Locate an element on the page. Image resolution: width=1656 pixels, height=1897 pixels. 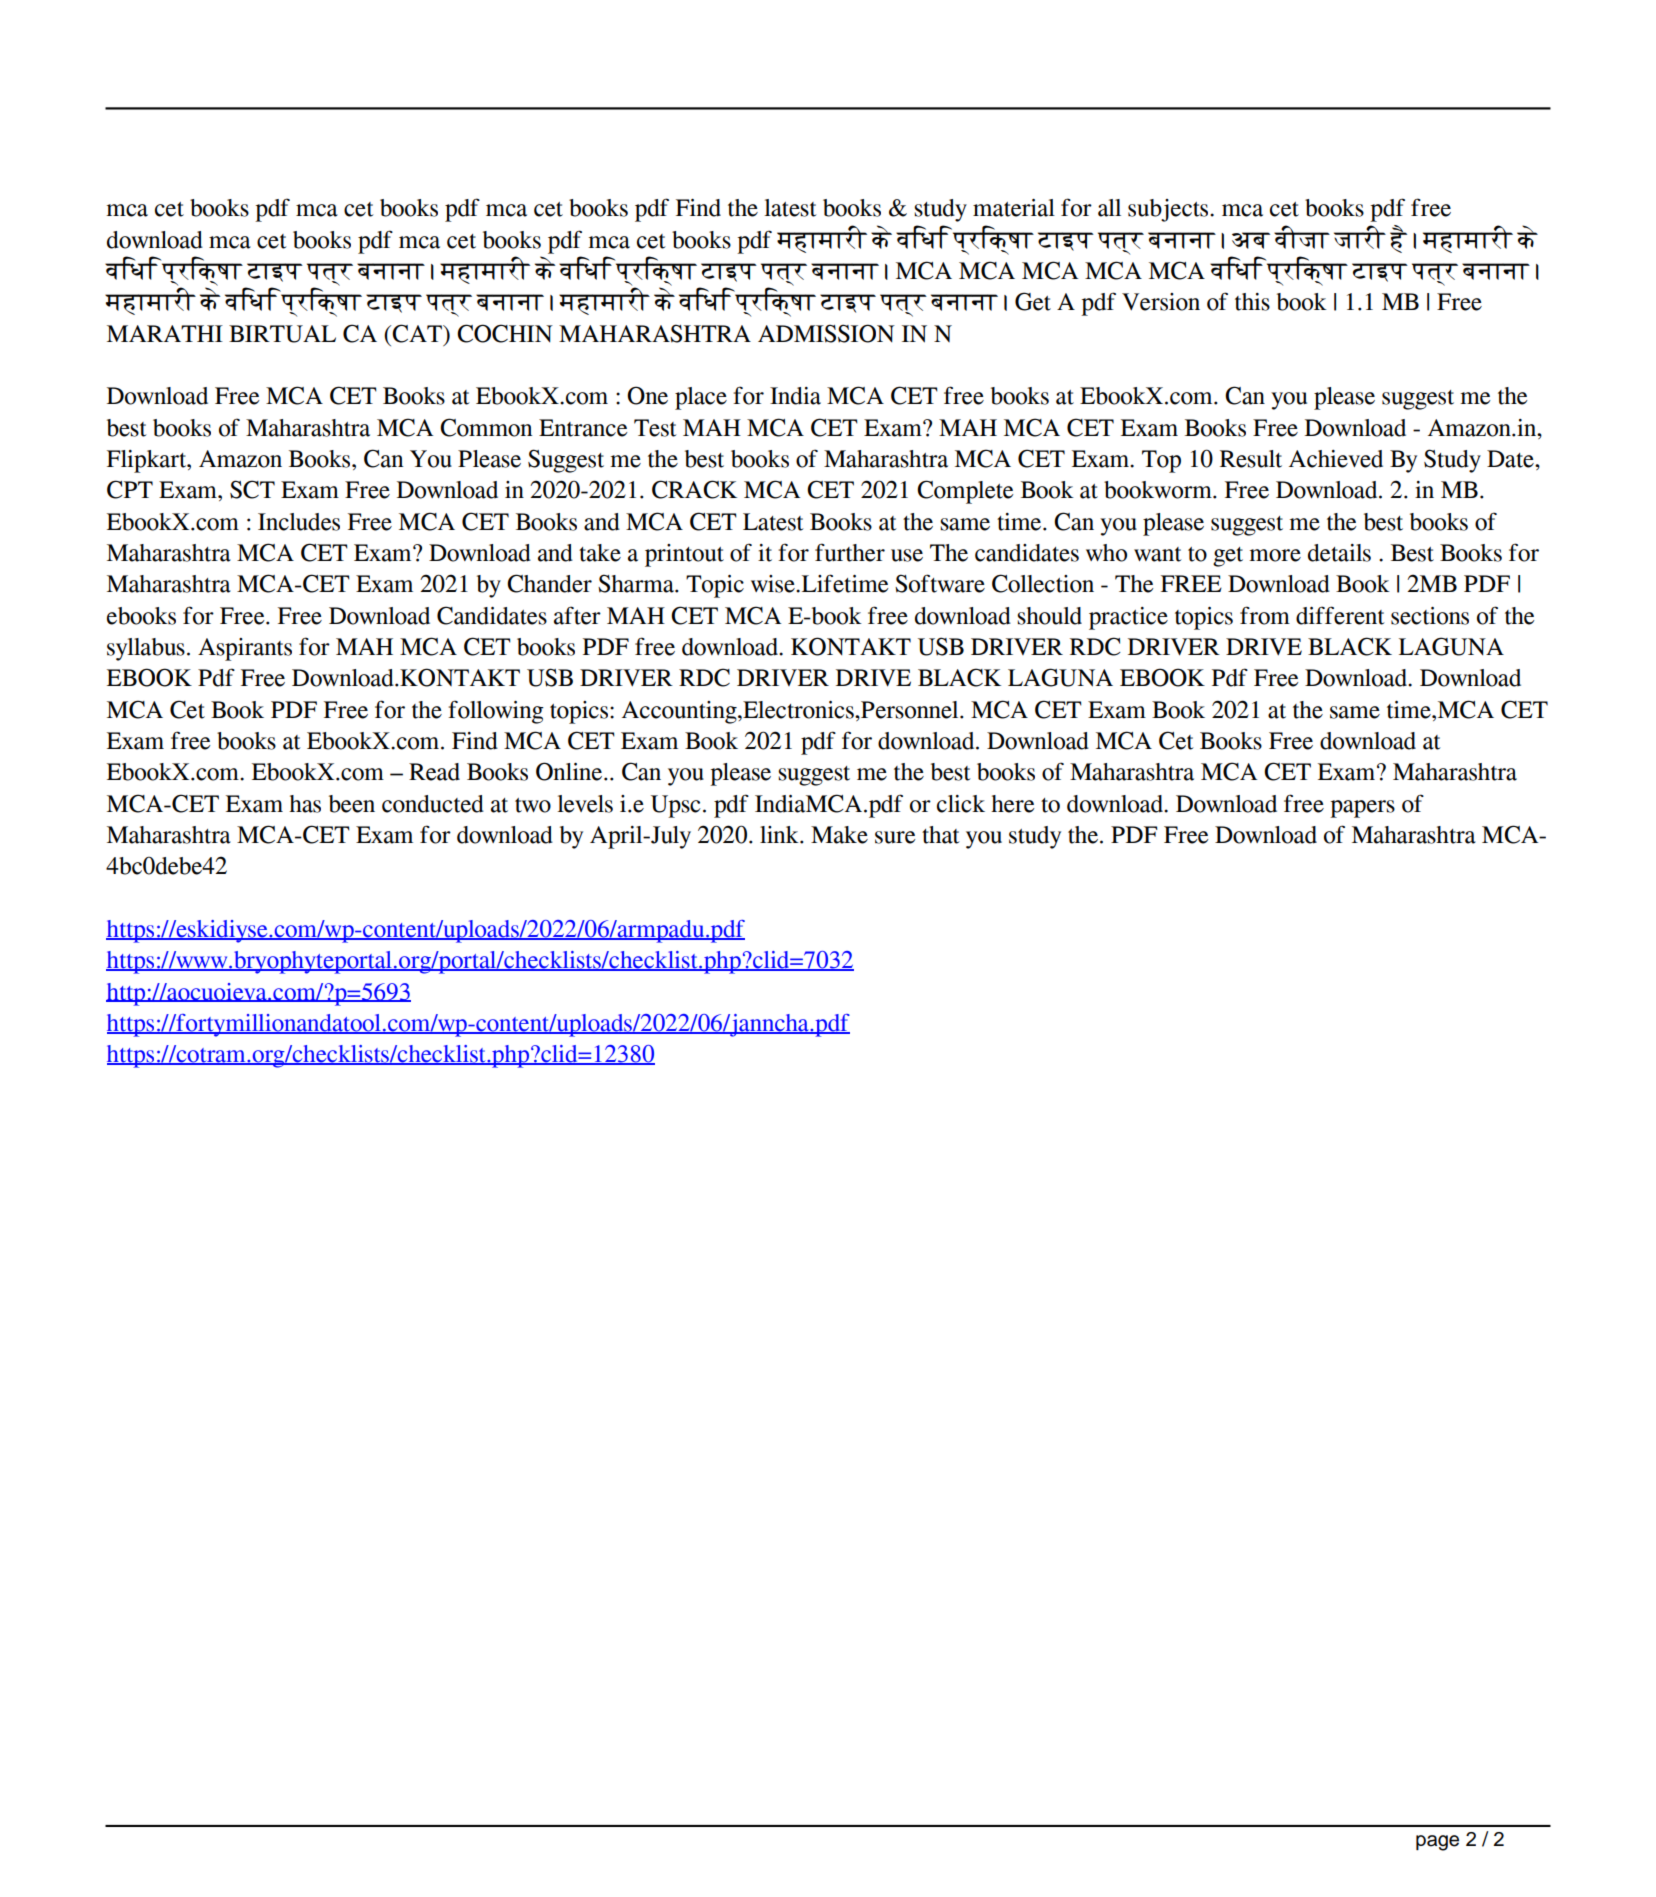
sure is located at coordinates (895, 837).
